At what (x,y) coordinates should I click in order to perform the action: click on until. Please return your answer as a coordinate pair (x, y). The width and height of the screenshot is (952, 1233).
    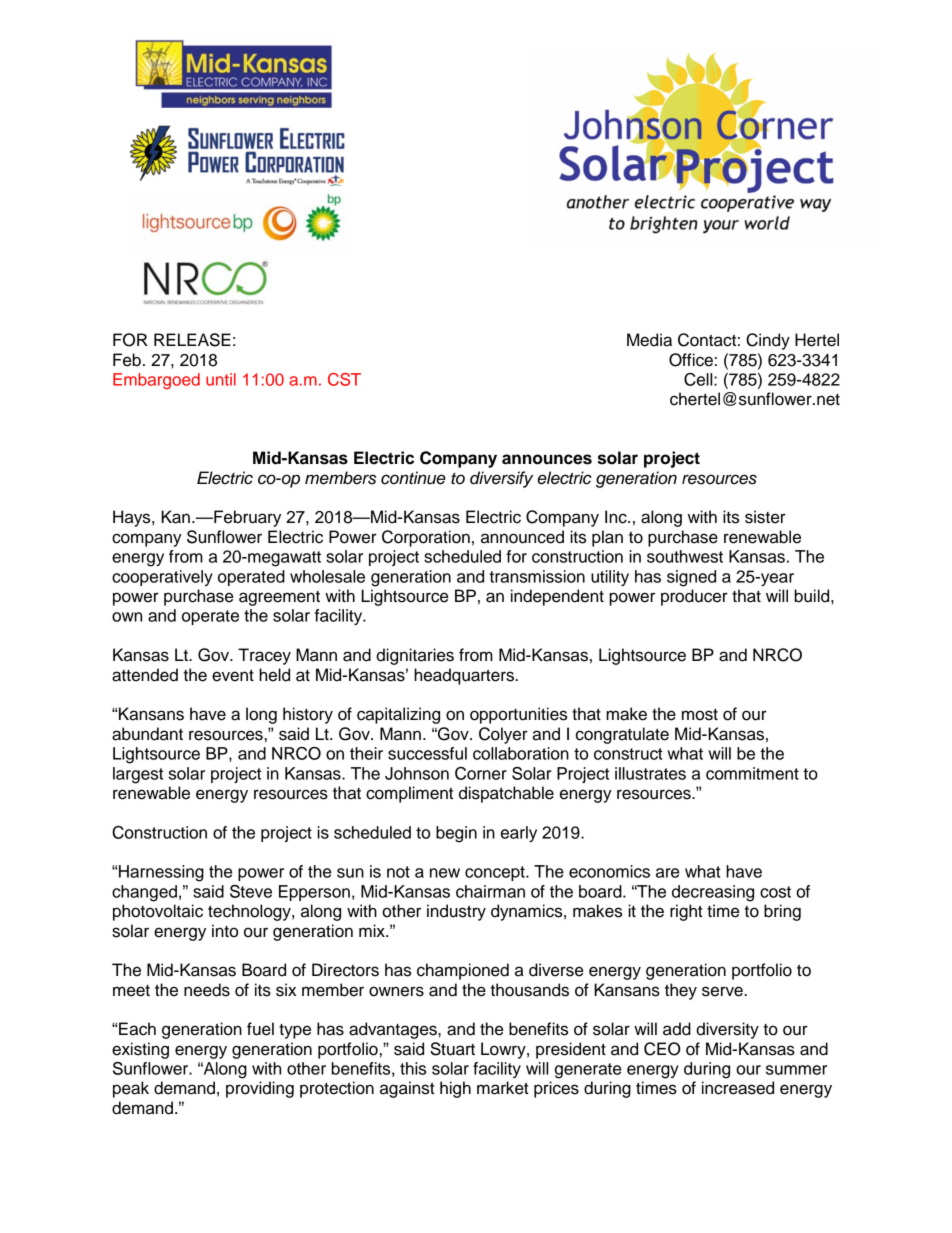
    Looking at the image, I should click on (221, 379).
